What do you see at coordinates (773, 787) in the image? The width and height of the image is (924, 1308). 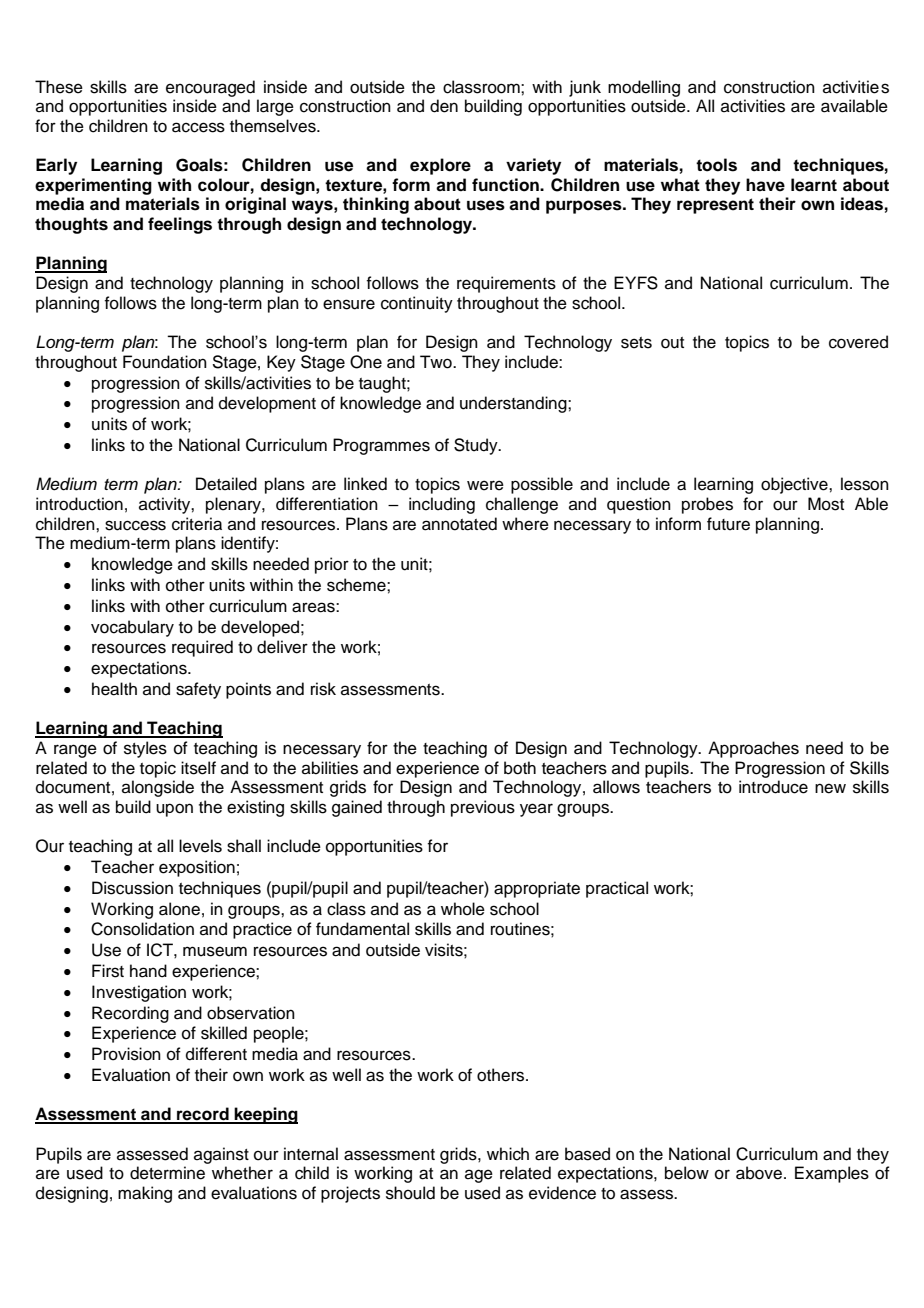 I see `introduce` at bounding box center [773, 787].
